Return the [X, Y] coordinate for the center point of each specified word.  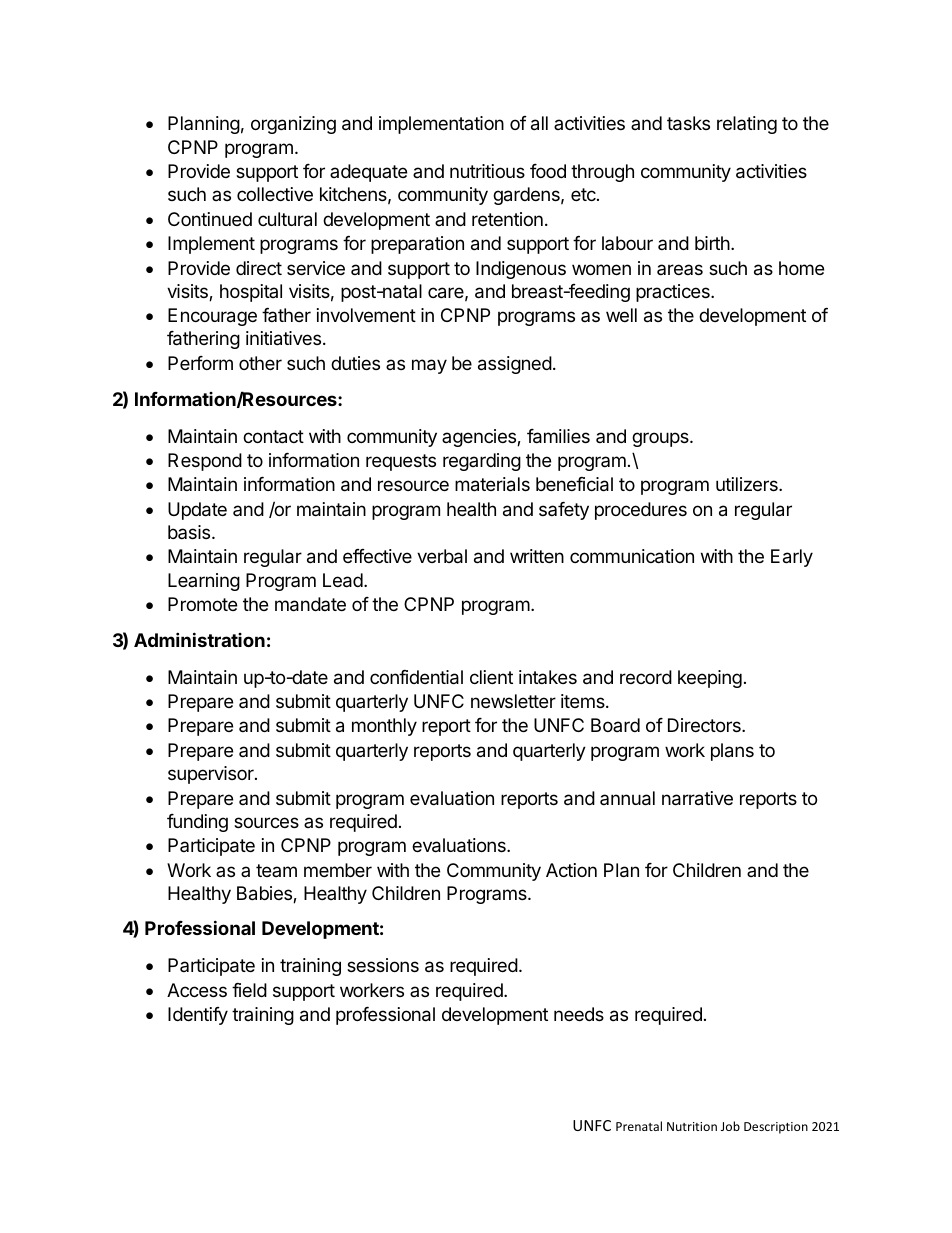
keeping [710, 679]
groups [661, 439]
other [260, 363]
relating [747, 125]
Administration [199, 639]
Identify [198, 1016]
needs [579, 1014]
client [491, 677]
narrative [697, 798]
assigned [515, 365]
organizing [293, 125]
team [276, 870]
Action [571, 870]
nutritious [487, 171]
